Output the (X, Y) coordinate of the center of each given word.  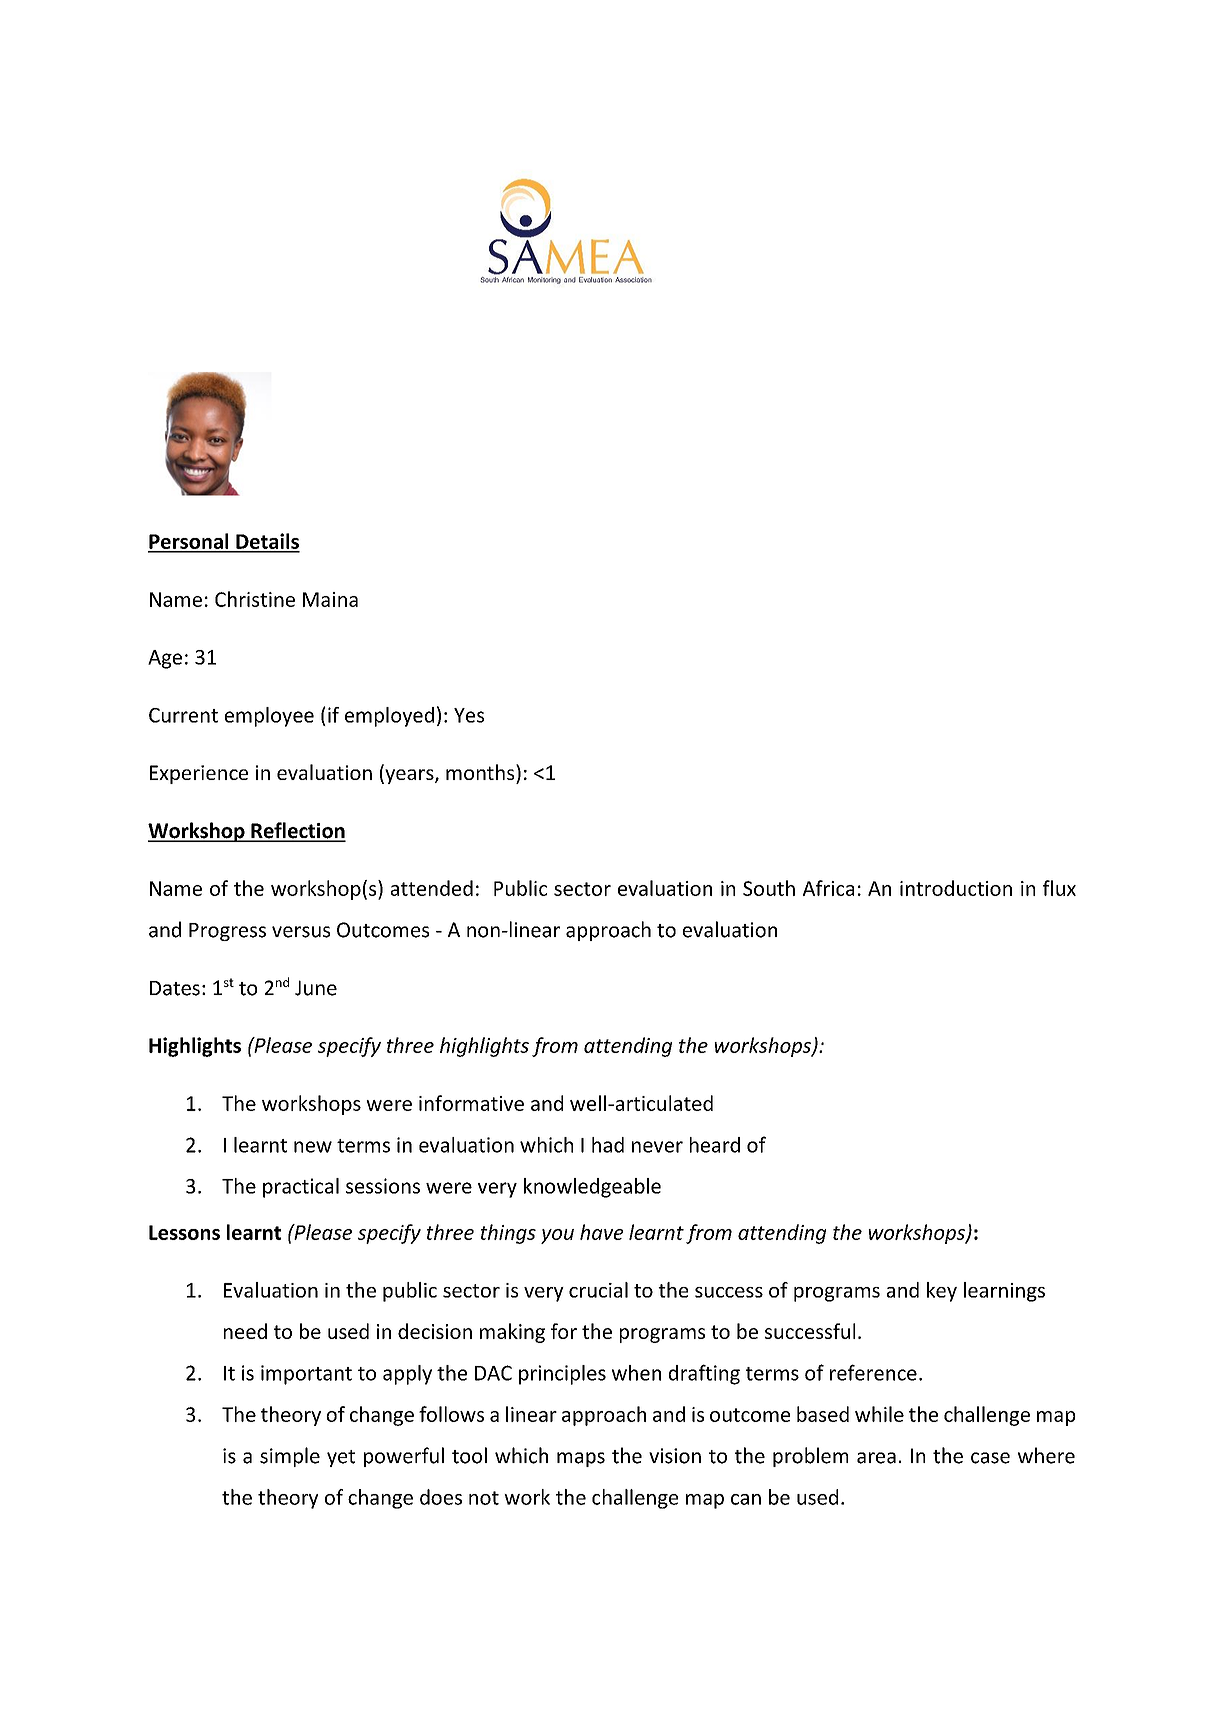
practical (301, 1188)
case (990, 1458)
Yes (469, 715)
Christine (255, 599)
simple (290, 1457)
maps (581, 1459)
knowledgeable (592, 1188)
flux (1059, 888)
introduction (956, 888)
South (769, 888)
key (942, 1292)
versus (301, 932)
